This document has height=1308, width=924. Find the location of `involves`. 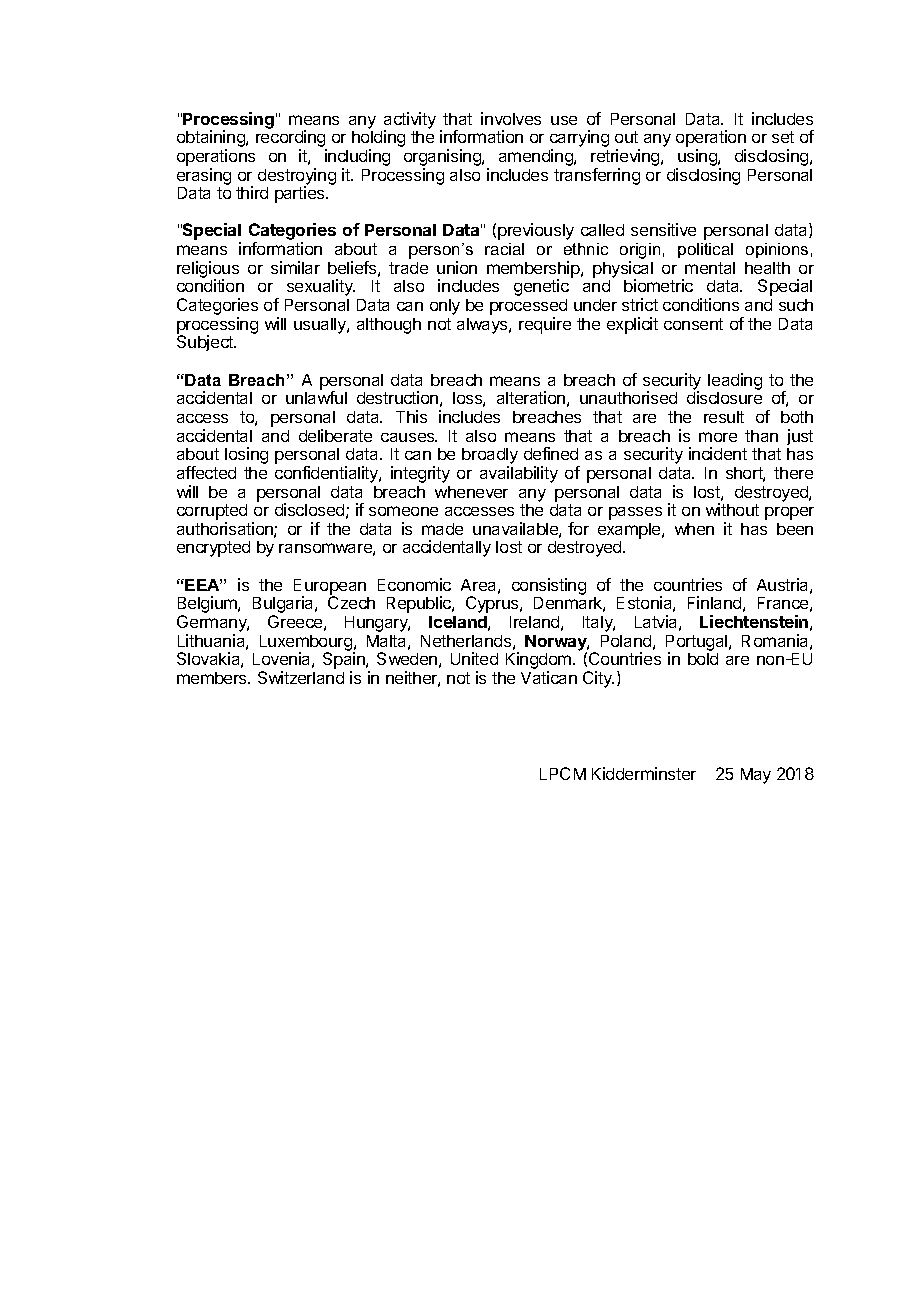

involves is located at coordinates (511, 118).
